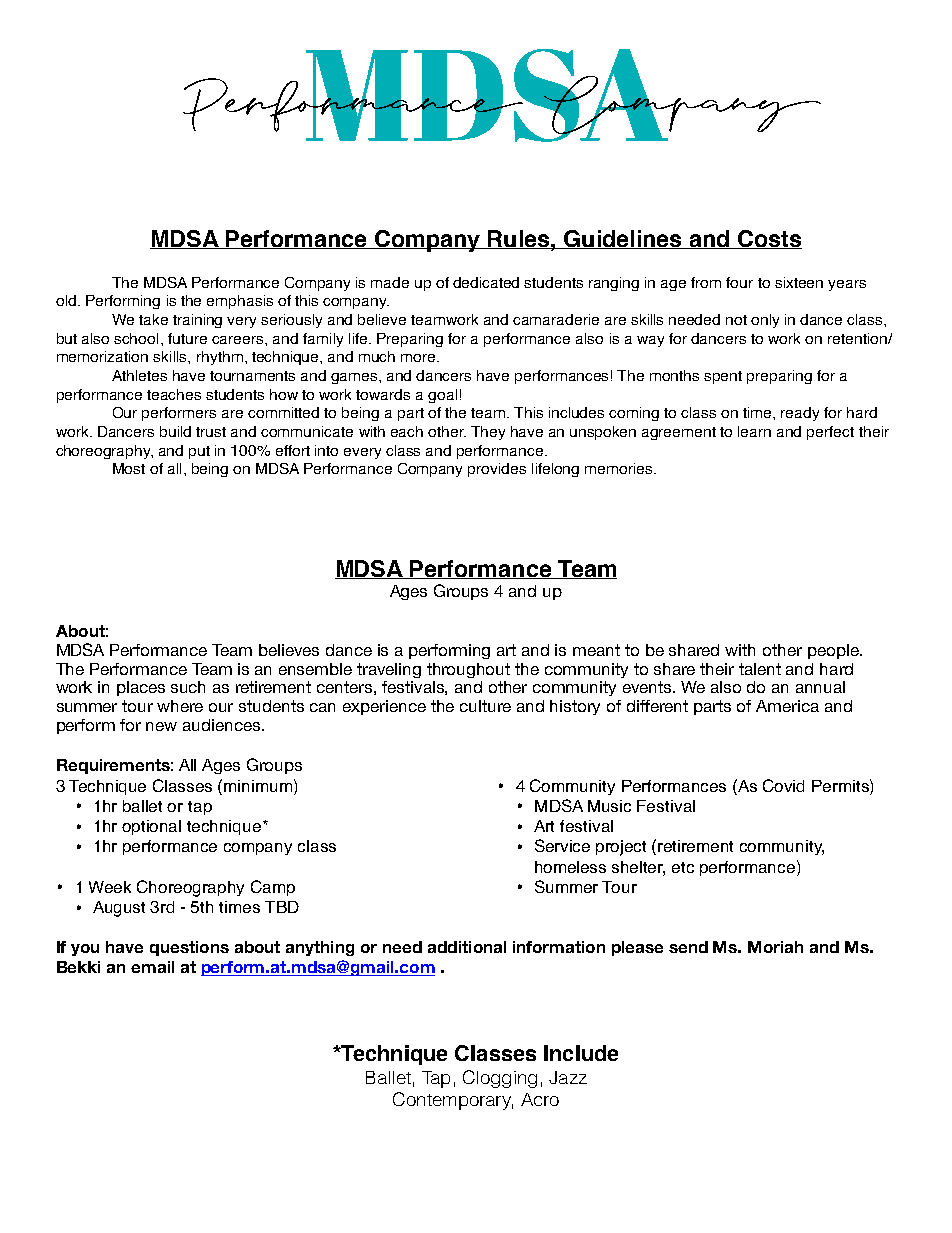 This screenshot has width=952, height=1233. Describe the element at coordinates (486, 282) in the screenshot. I see `dedicated` at that location.
